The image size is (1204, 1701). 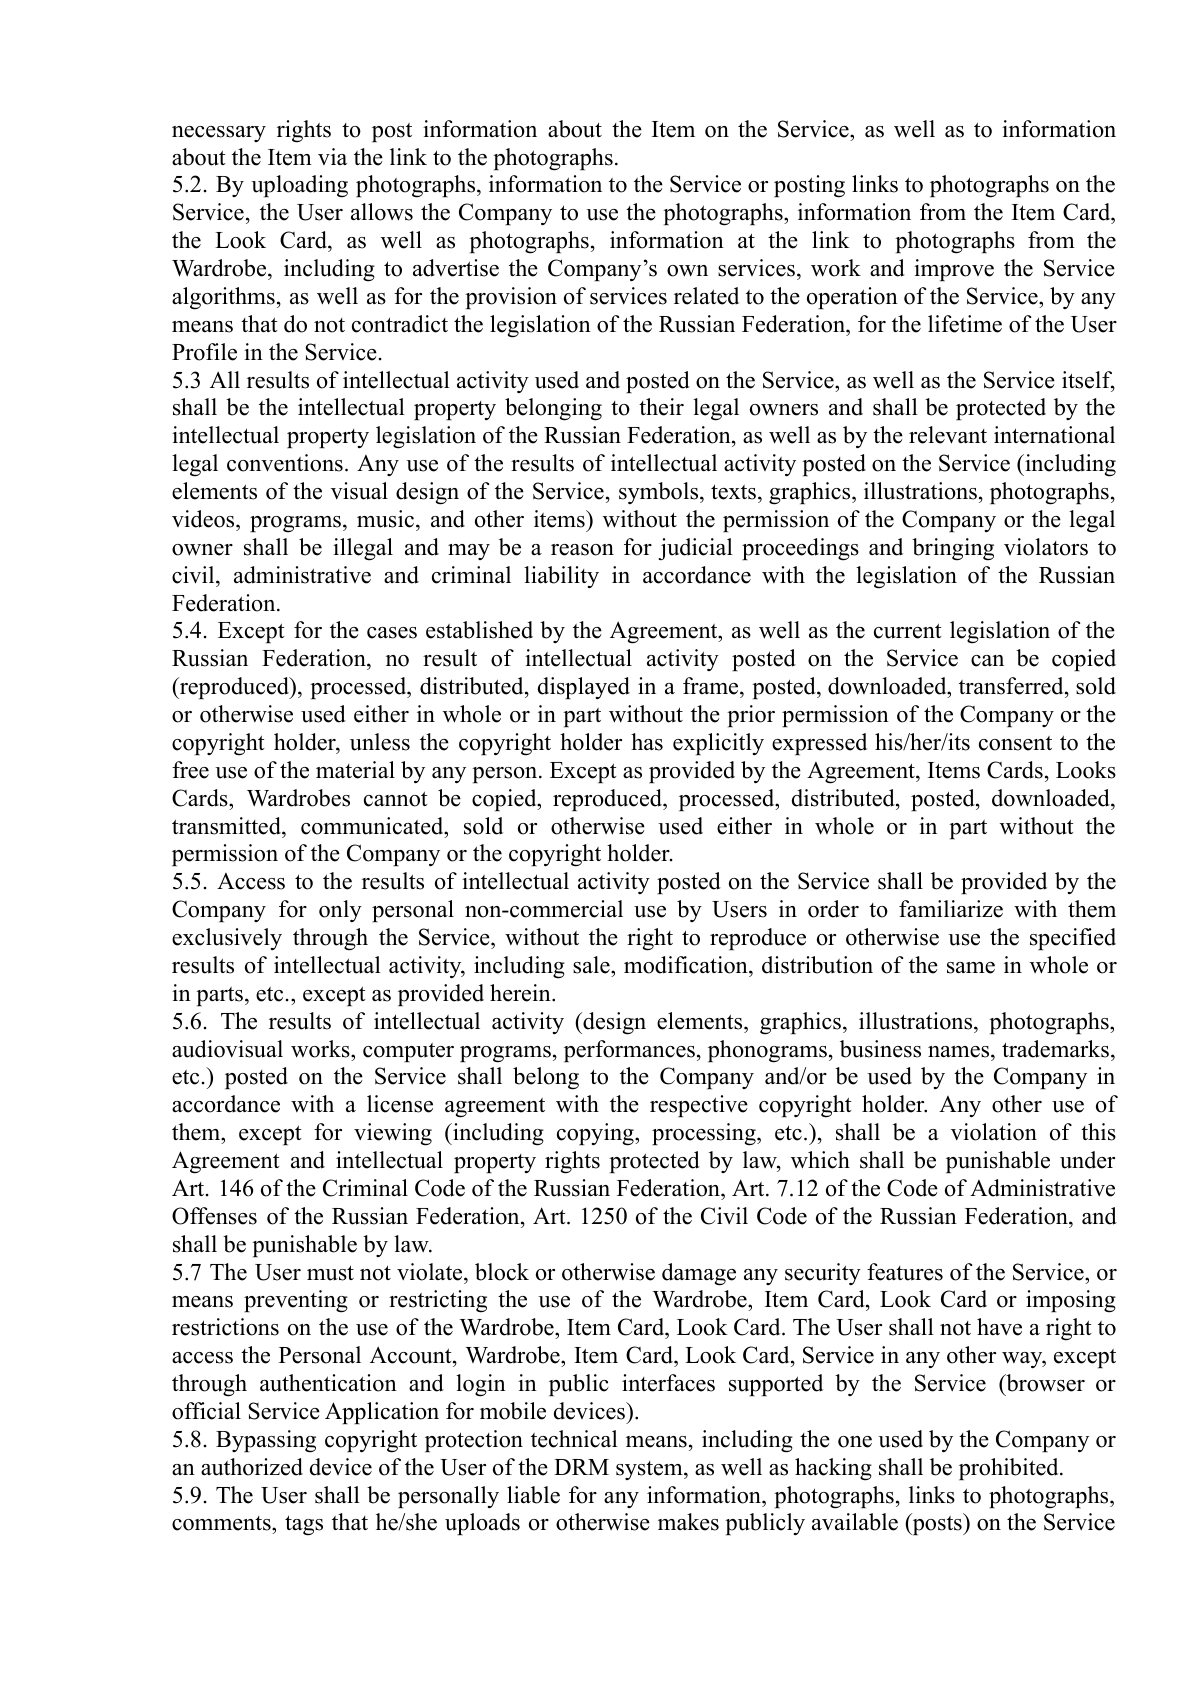 What do you see at coordinates (706, 296) in the screenshot?
I see `related` at bounding box center [706, 296].
